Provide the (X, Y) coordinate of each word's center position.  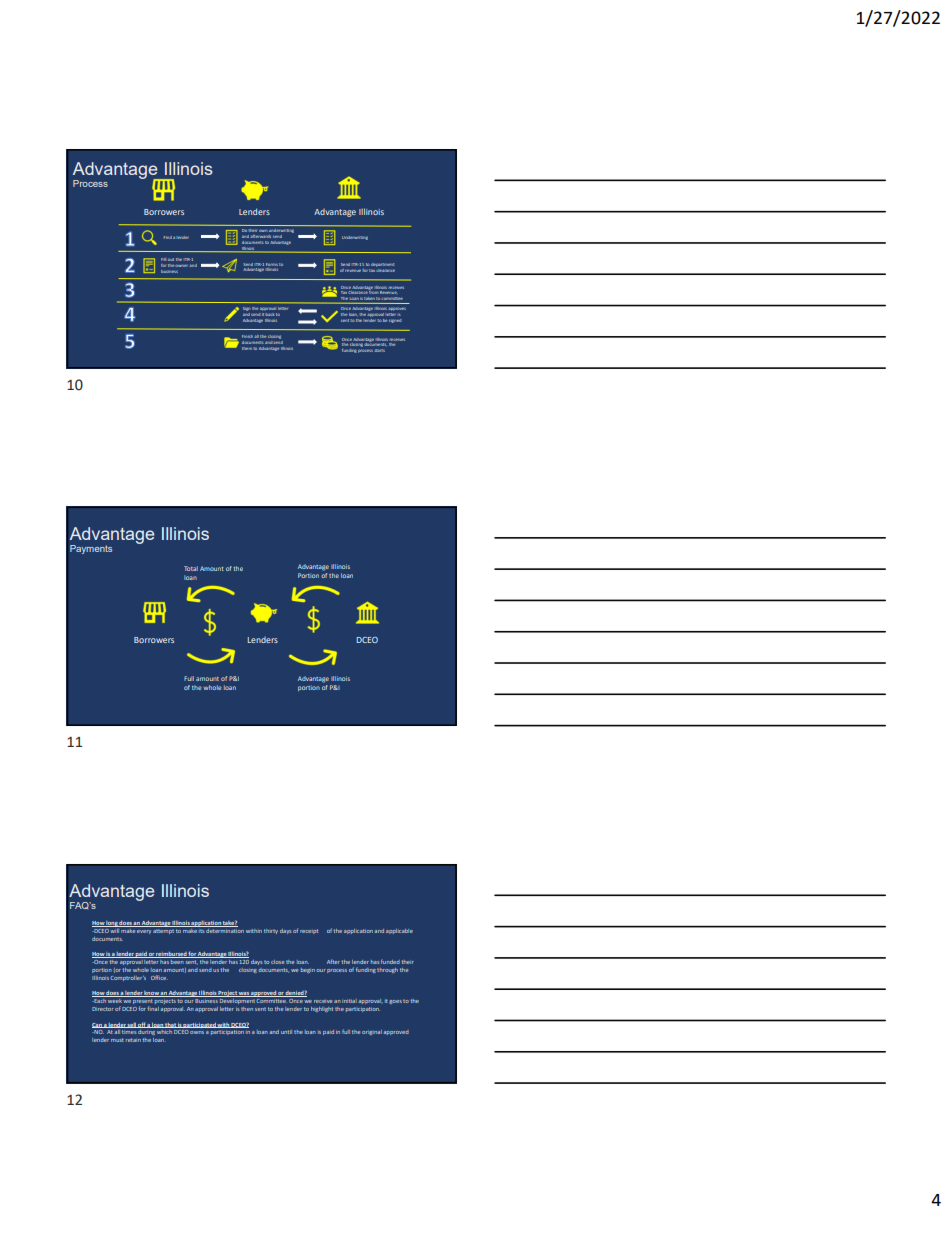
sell (132, 1025)
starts (379, 350)
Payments (91, 549)
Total (191, 568)
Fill (163, 259)
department (382, 265)
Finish (247, 336)
